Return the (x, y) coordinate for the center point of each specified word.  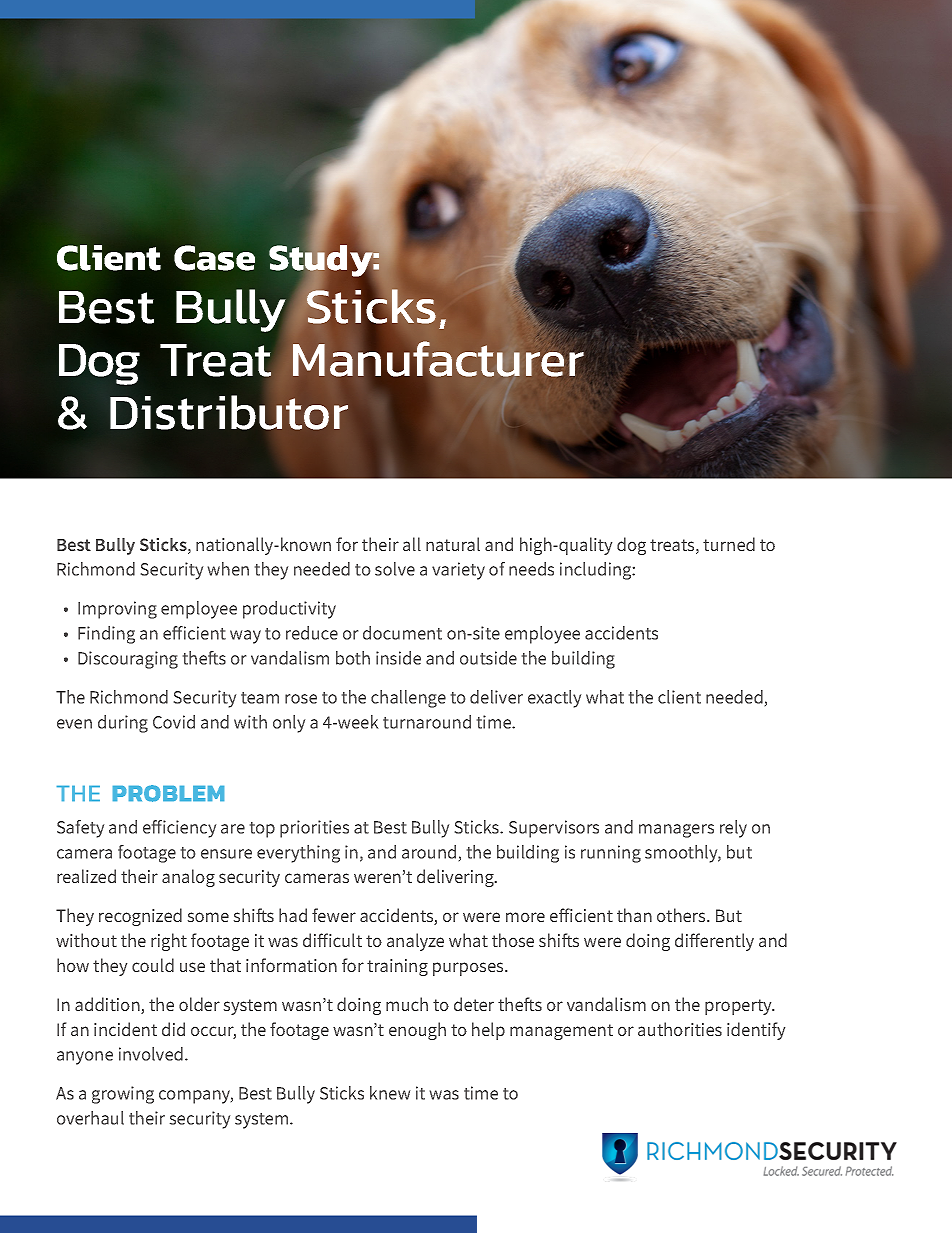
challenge (408, 699)
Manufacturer (439, 359)
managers (676, 831)
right (169, 942)
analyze (415, 942)
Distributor (229, 412)
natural (453, 544)
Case (214, 258)
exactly (554, 699)
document (402, 633)
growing (123, 1095)
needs (531, 569)
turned (729, 544)
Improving (117, 610)
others (682, 915)
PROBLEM (168, 793)
